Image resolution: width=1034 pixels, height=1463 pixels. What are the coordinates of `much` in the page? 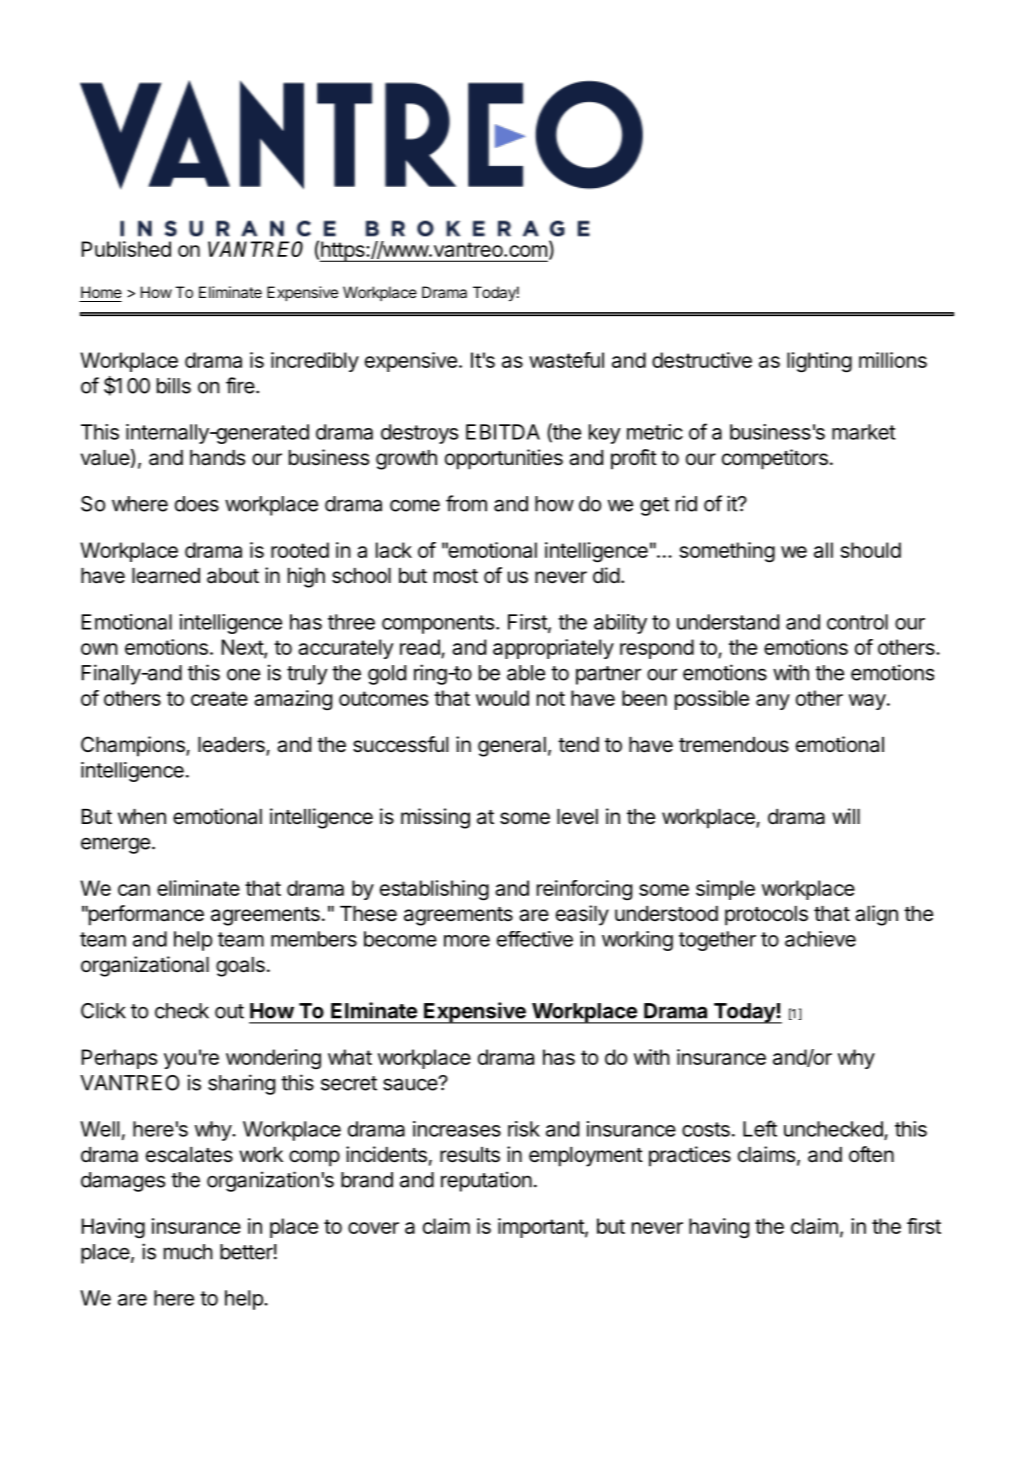 It's located at (188, 1252).
